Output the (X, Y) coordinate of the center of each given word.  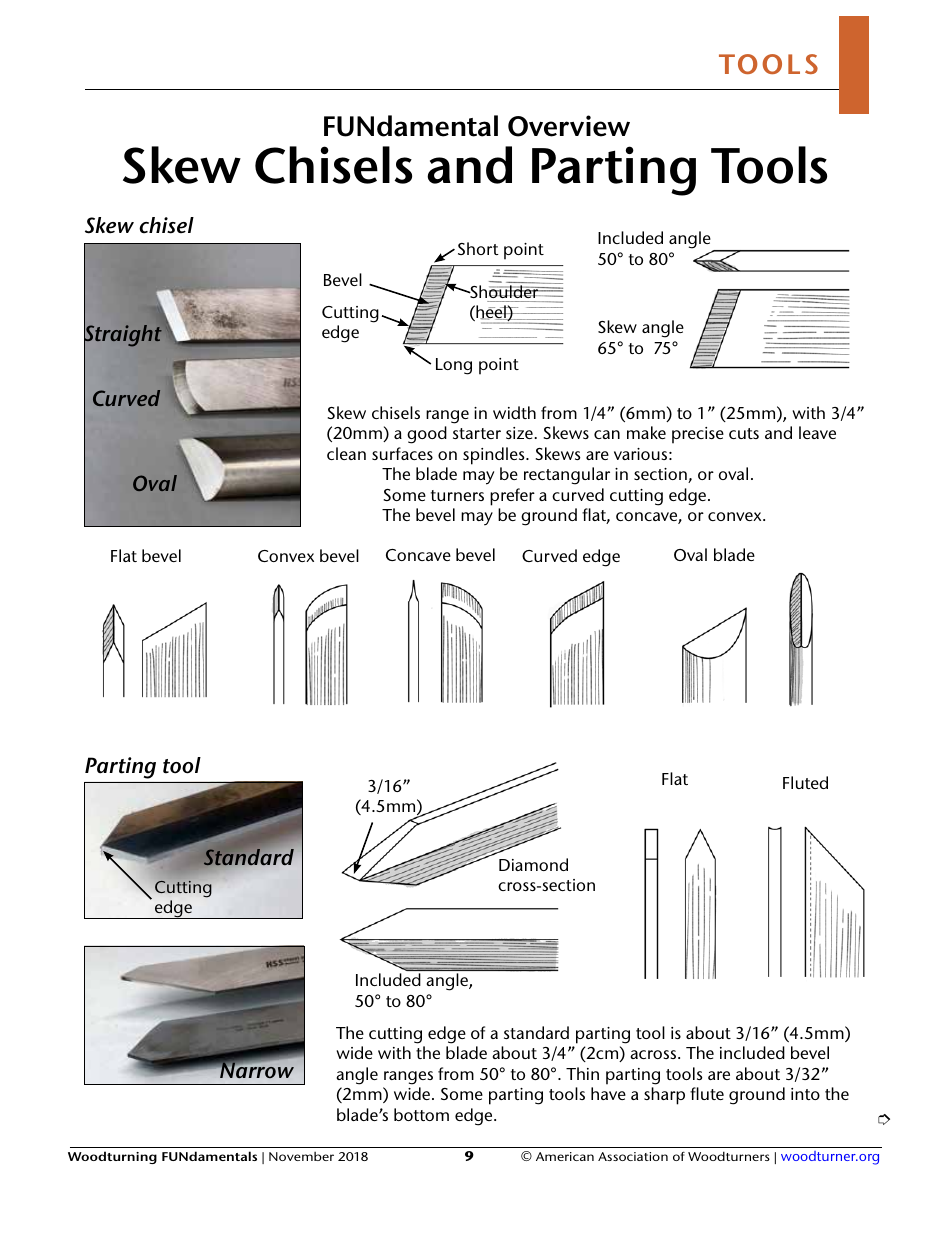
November (301, 1156)
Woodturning (112, 1157)
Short (478, 248)
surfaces (402, 453)
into (805, 1094)
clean (346, 453)
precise (698, 435)
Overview (569, 126)
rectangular (567, 476)
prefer (512, 497)
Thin (582, 1073)
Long (454, 366)
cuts (744, 433)
